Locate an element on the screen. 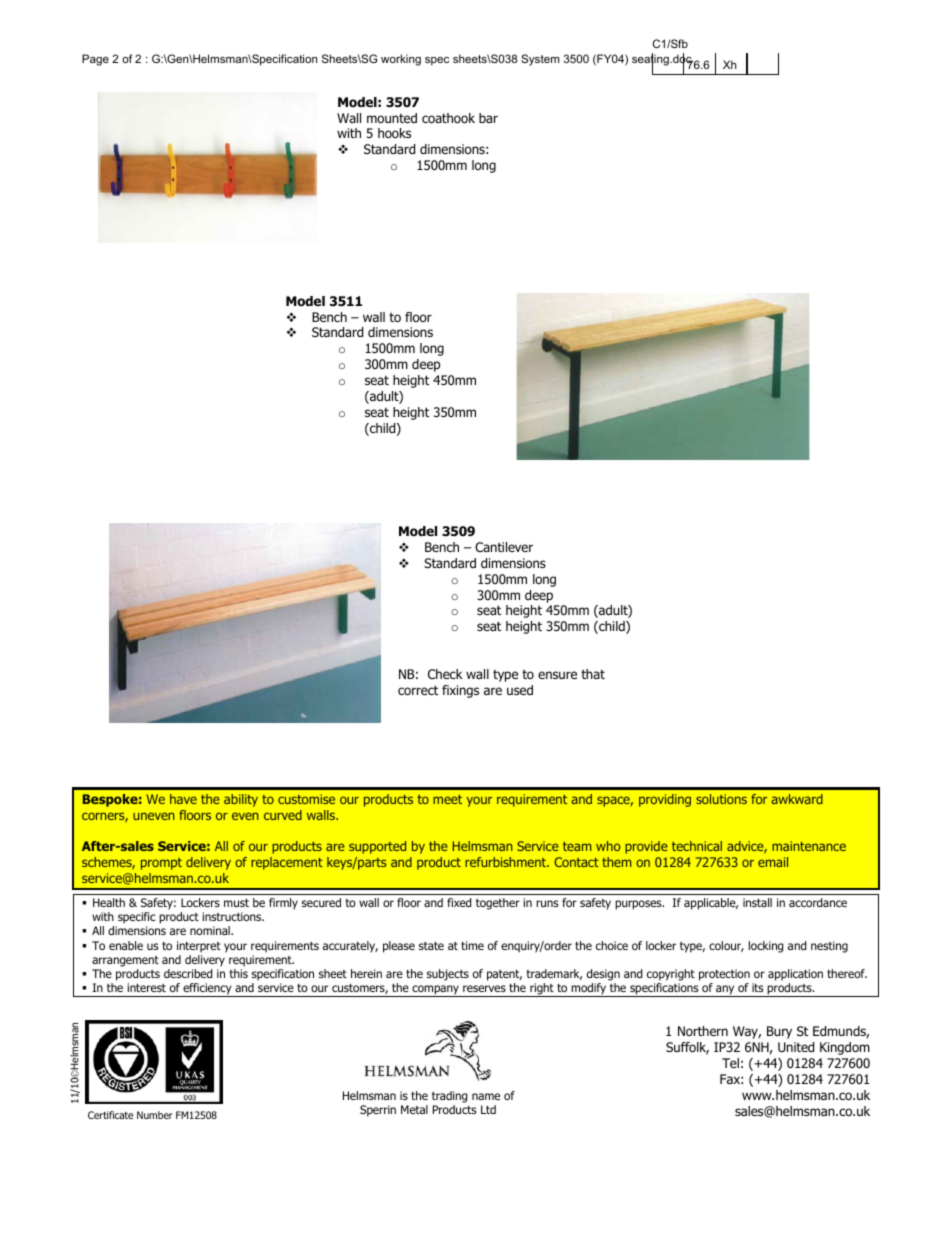 The image size is (952, 1233). name is located at coordinates (486, 1096).
